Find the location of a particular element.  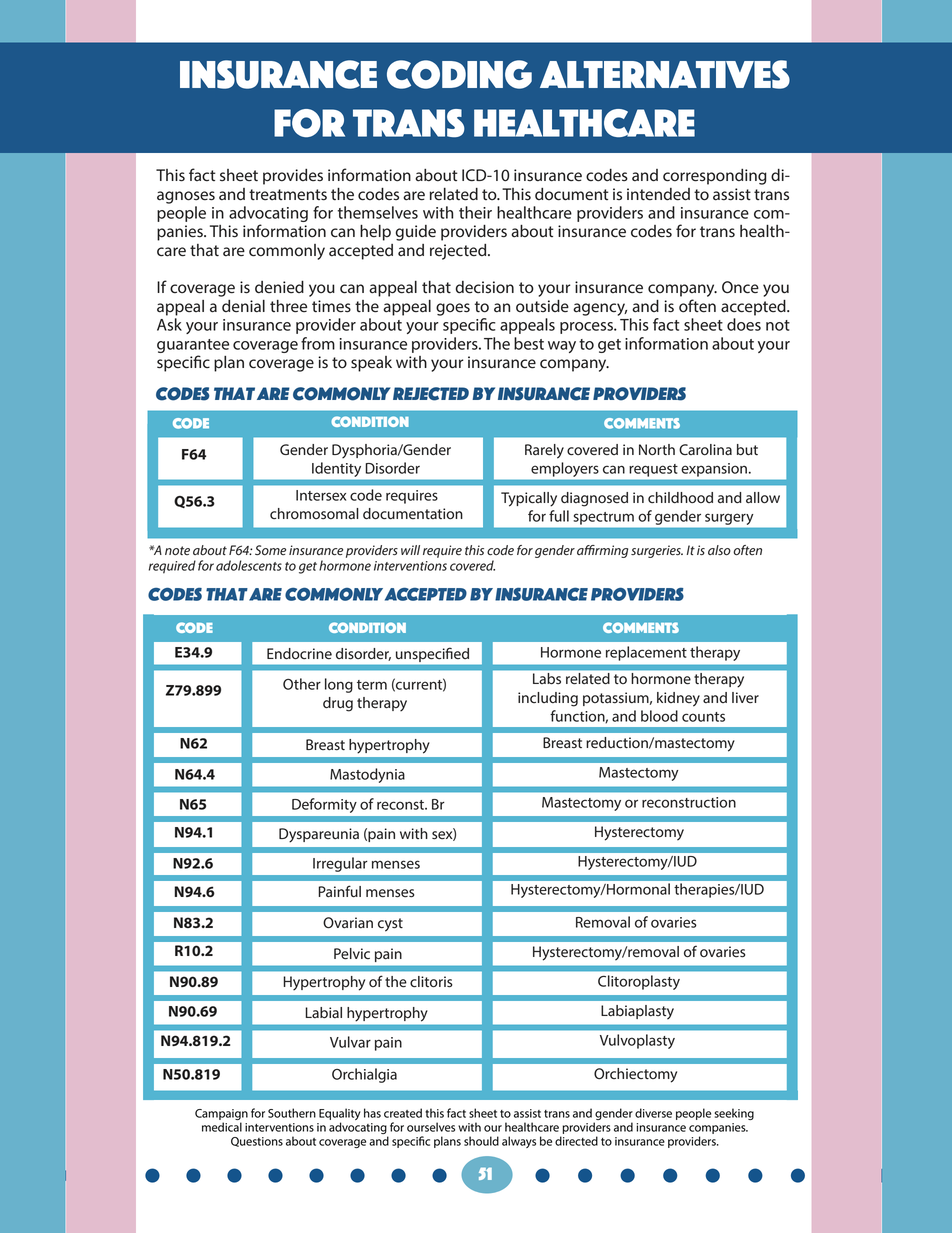

should is located at coordinates (481, 1141).
